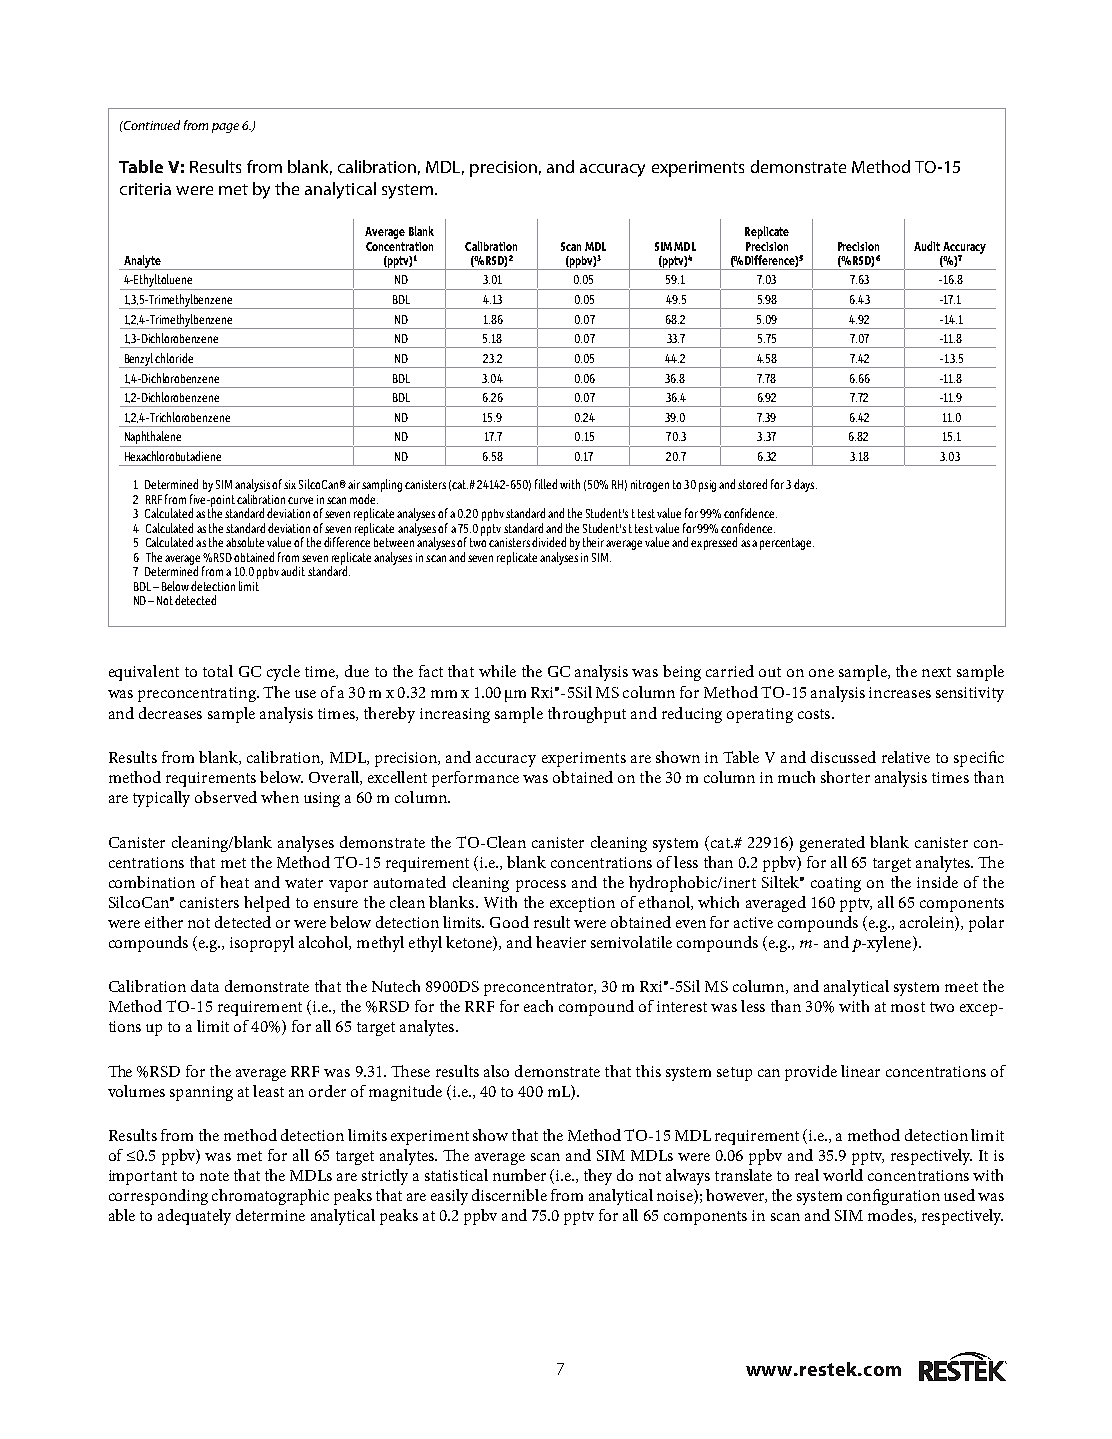 This screenshot has width=1112, height=1439. I want to click on note, so click(214, 1176).
